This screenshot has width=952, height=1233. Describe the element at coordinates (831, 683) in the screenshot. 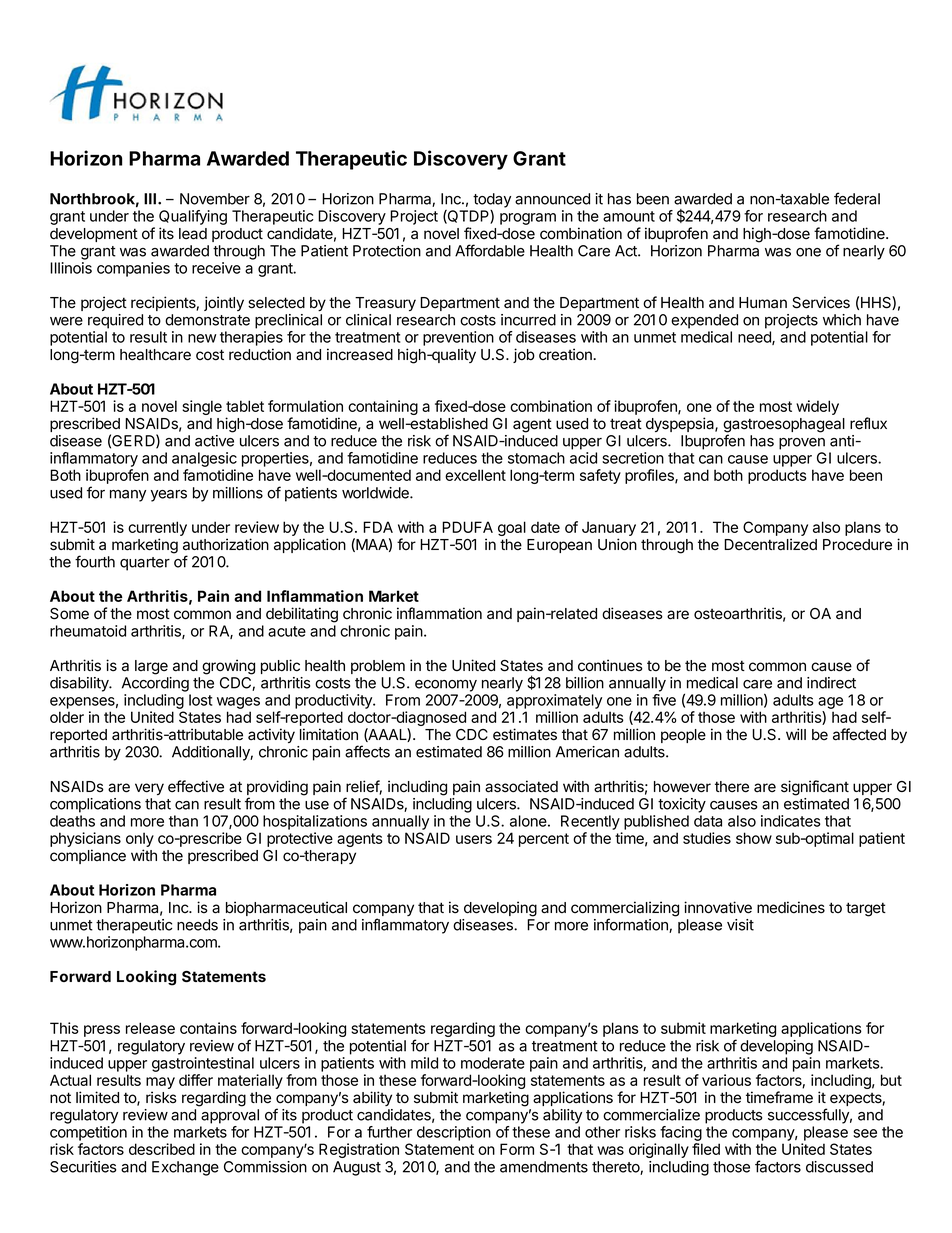

I see `indirect` at that location.
